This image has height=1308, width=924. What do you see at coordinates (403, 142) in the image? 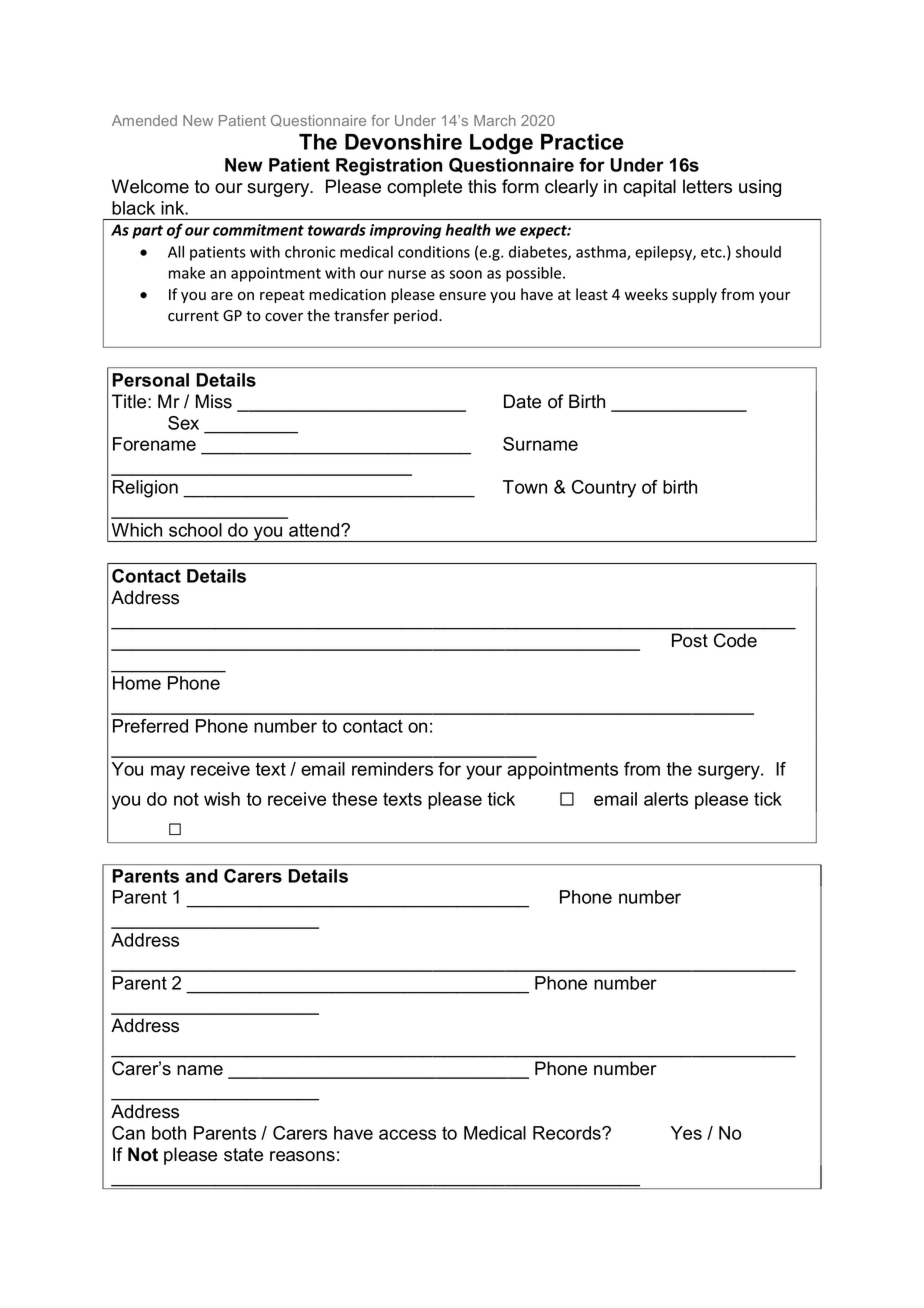
I see `Devonshire` at bounding box center [403, 142].
